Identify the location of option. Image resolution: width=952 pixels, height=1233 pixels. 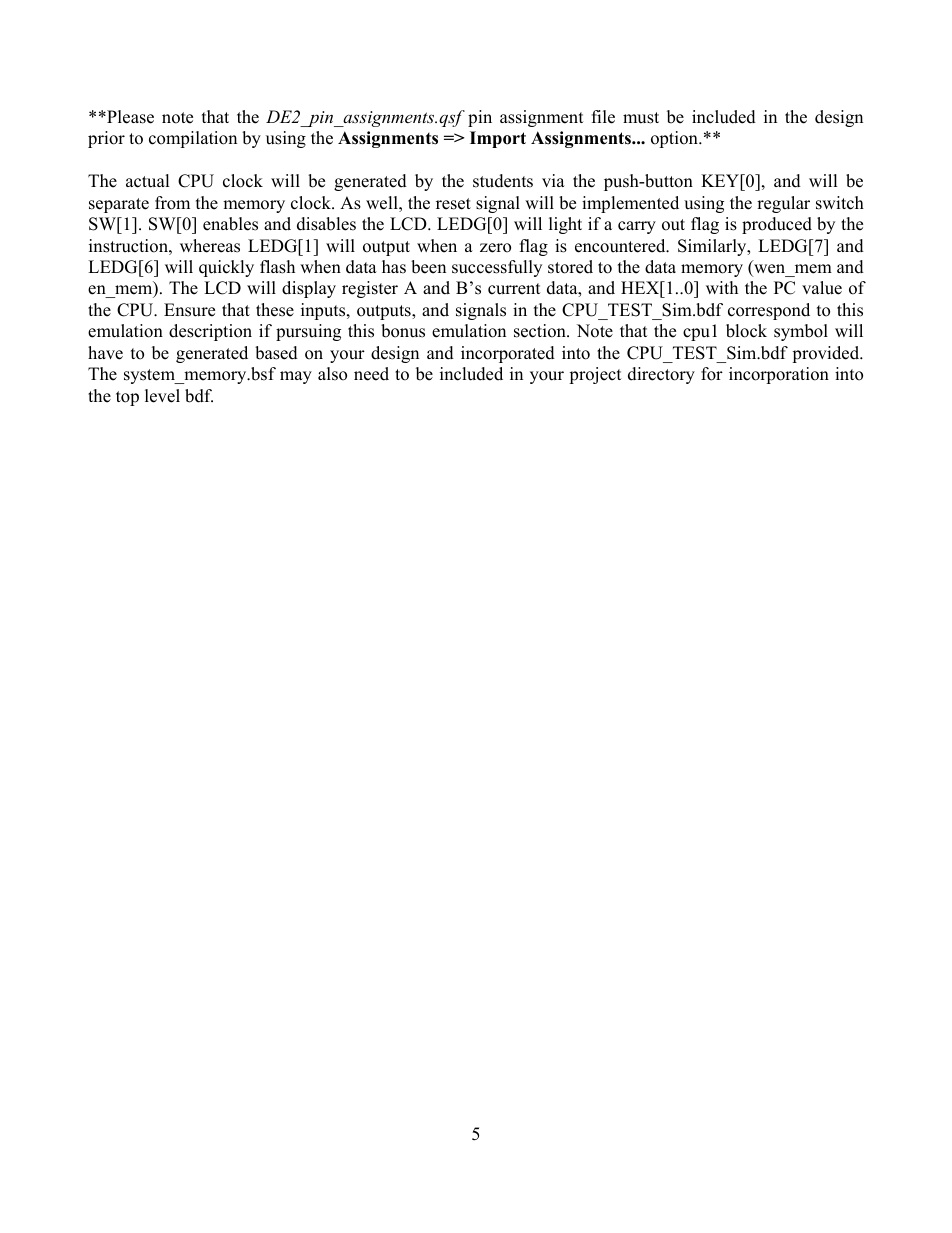
(675, 139).
